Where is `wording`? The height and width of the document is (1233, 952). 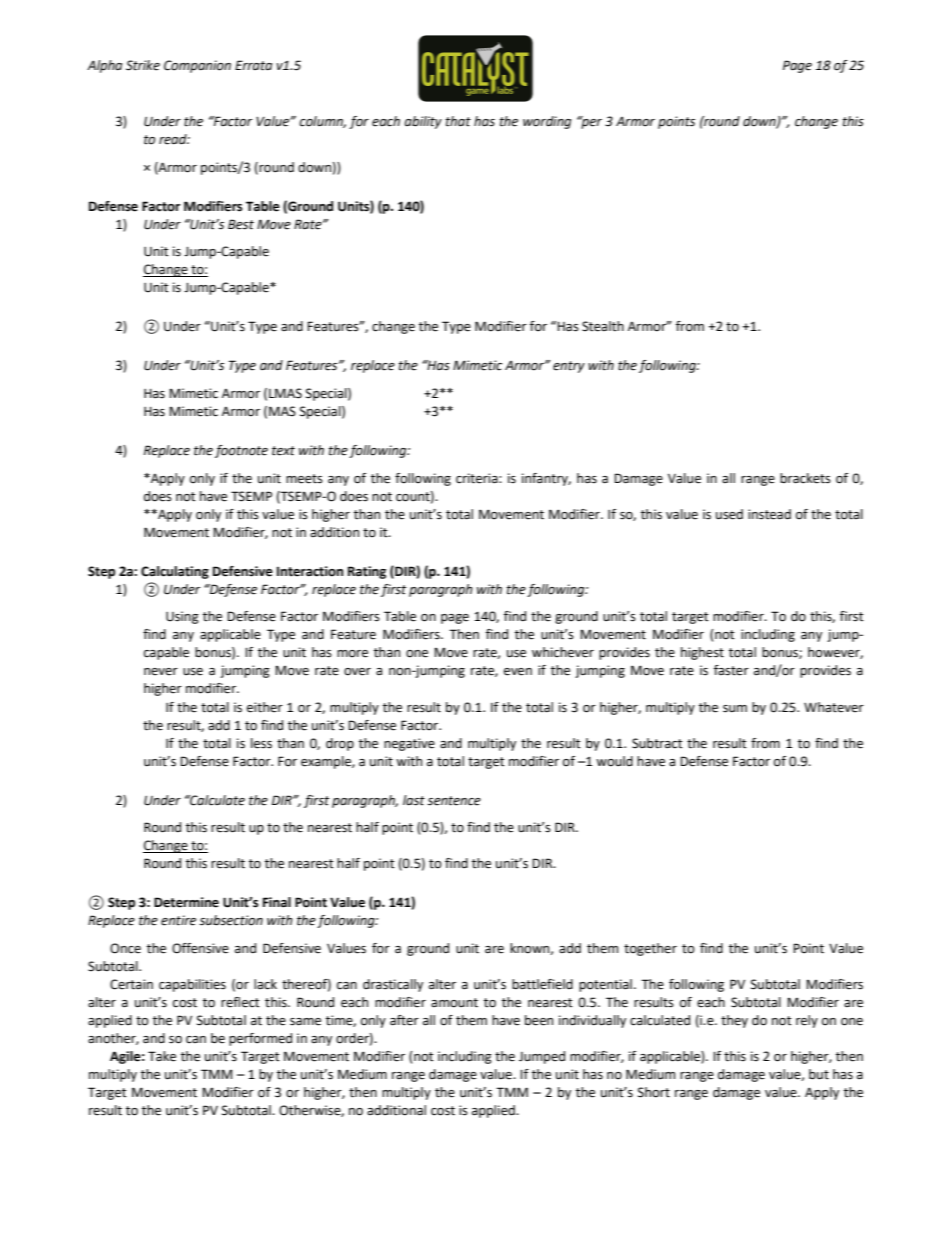
wording is located at coordinates (547, 122).
